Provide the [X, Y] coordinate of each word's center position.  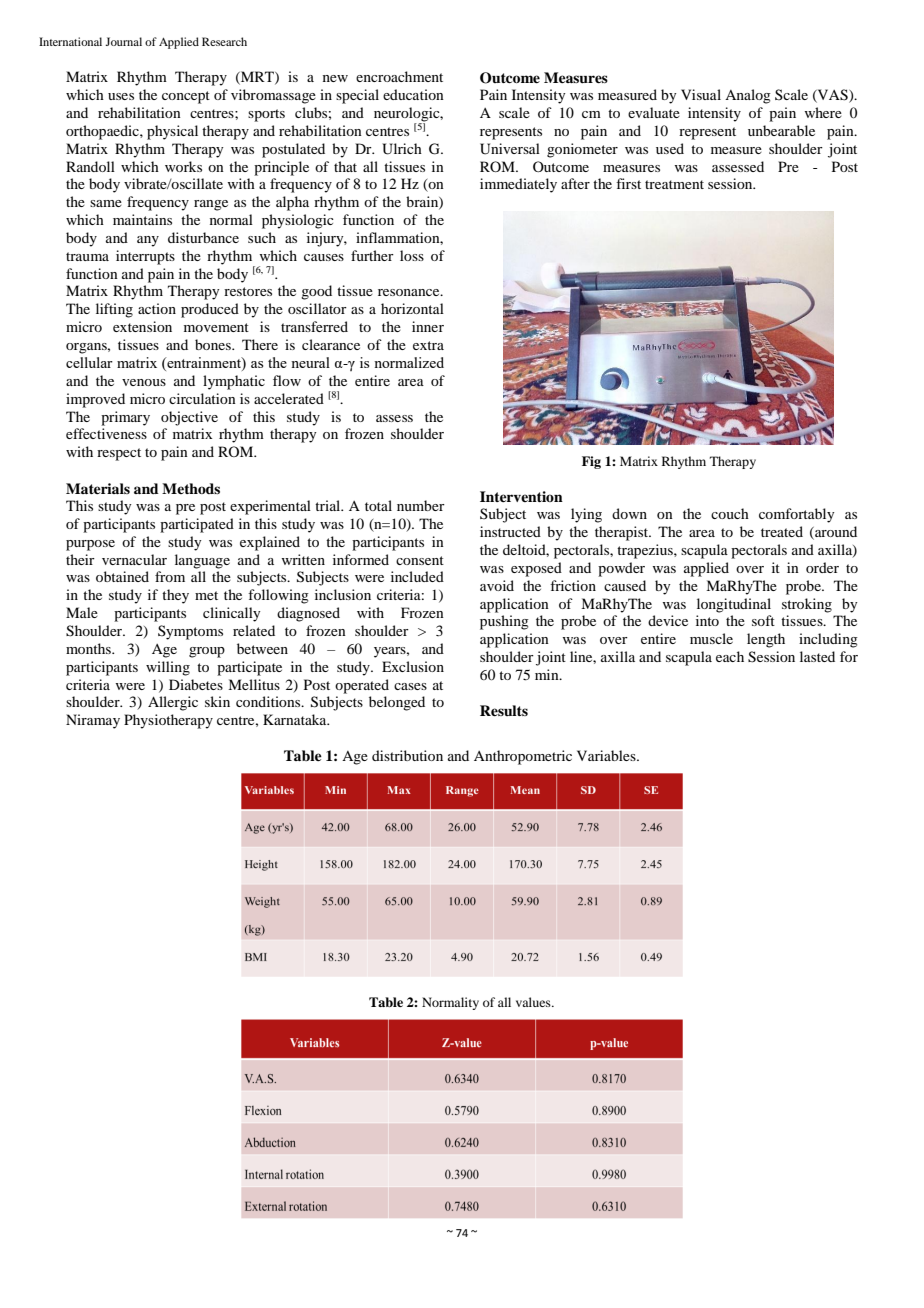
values [534, 1002]
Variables [607, 755]
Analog [748, 96]
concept [186, 97]
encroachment [399, 76]
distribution [407, 755]
